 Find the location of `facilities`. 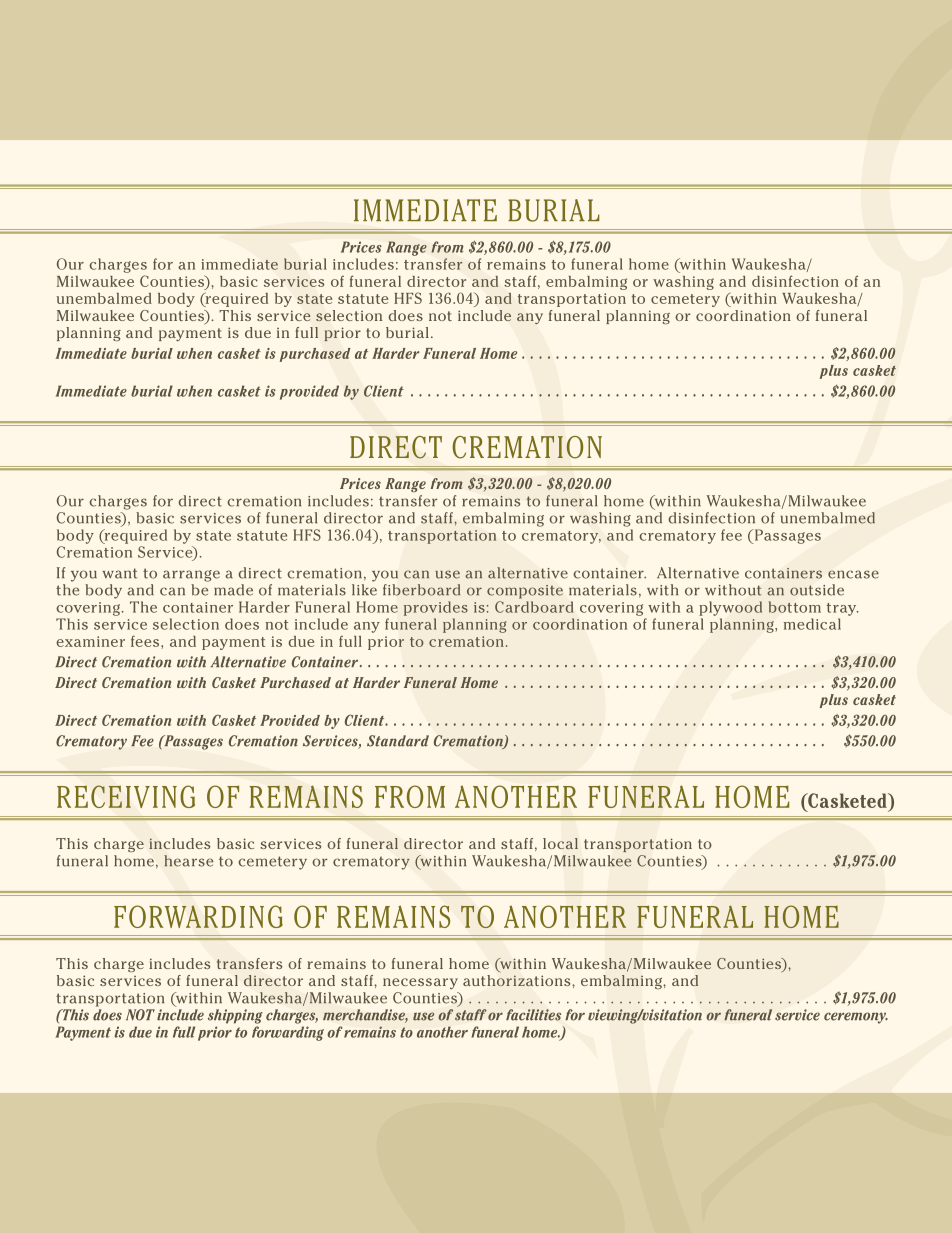

facilities is located at coordinates (533, 1015).
